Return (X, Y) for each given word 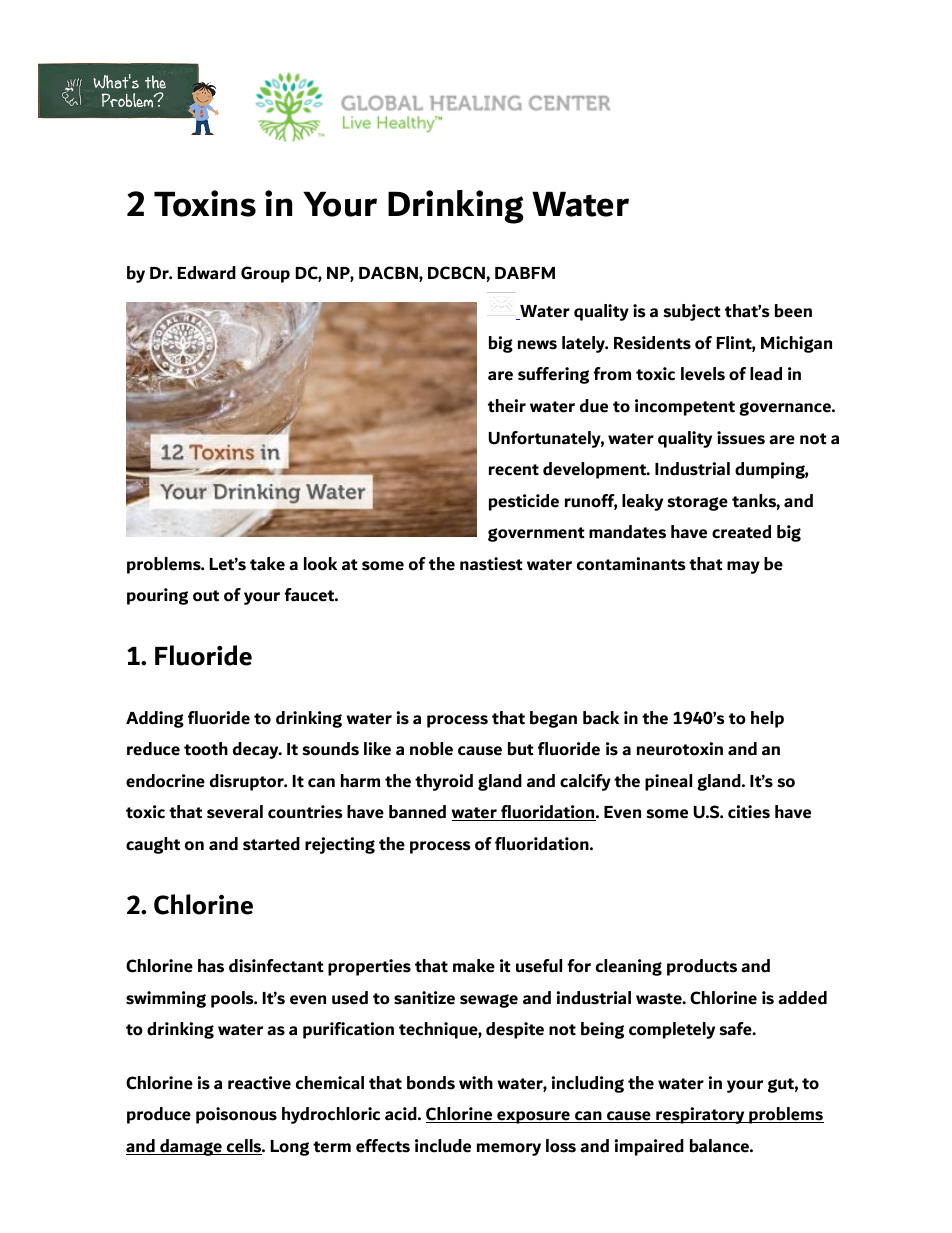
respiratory (700, 1115)
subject (692, 312)
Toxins (205, 203)
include (443, 1146)
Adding (155, 719)
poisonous (236, 1115)
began (553, 719)
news (537, 345)
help (767, 719)
